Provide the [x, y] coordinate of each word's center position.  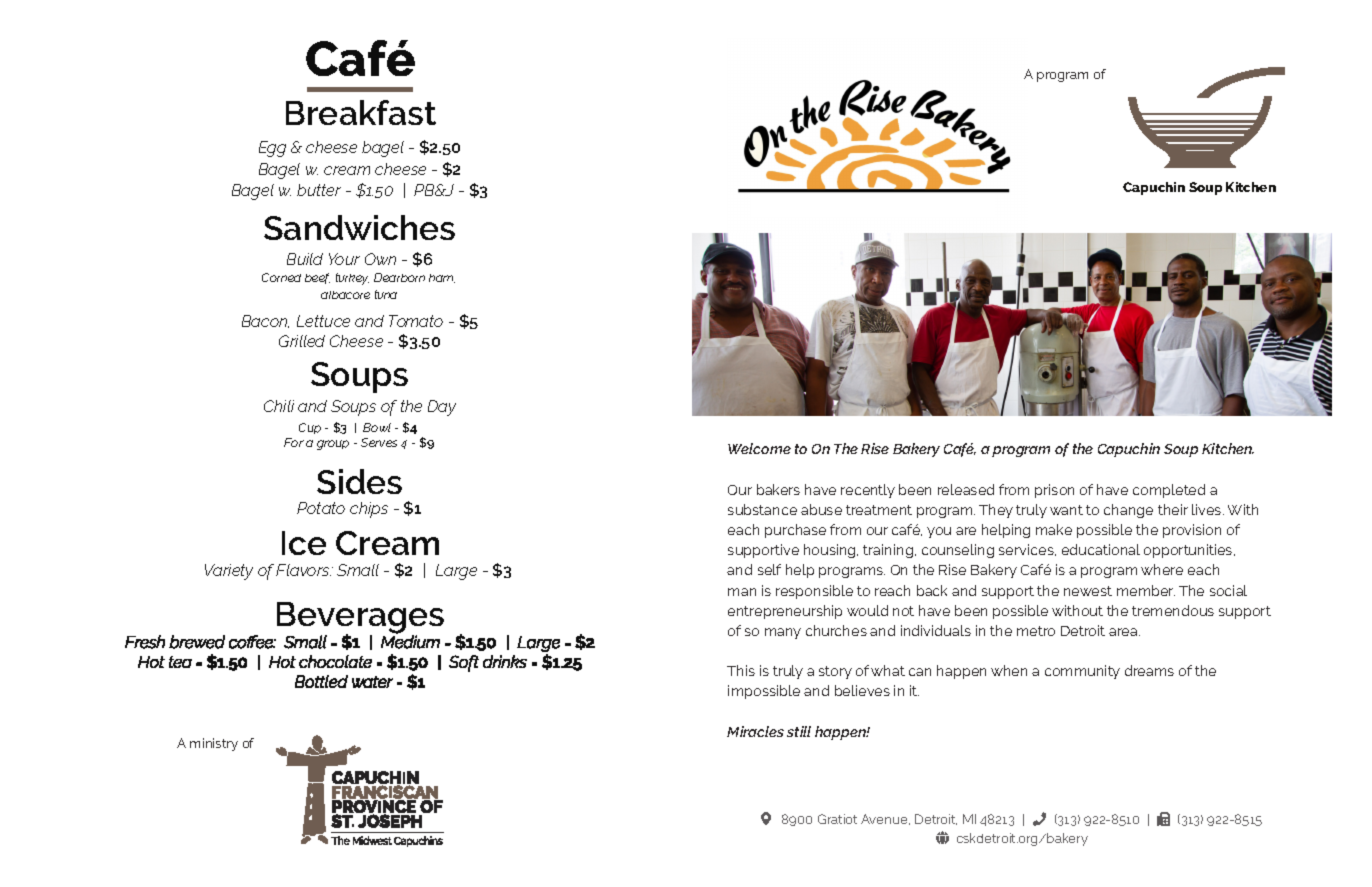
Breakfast [361, 112]
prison [1054, 491]
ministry [214, 744]
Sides [359, 481]
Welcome [759, 448]
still [799, 731]
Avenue [885, 819]
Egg [272, 149]
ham [442, 278]
